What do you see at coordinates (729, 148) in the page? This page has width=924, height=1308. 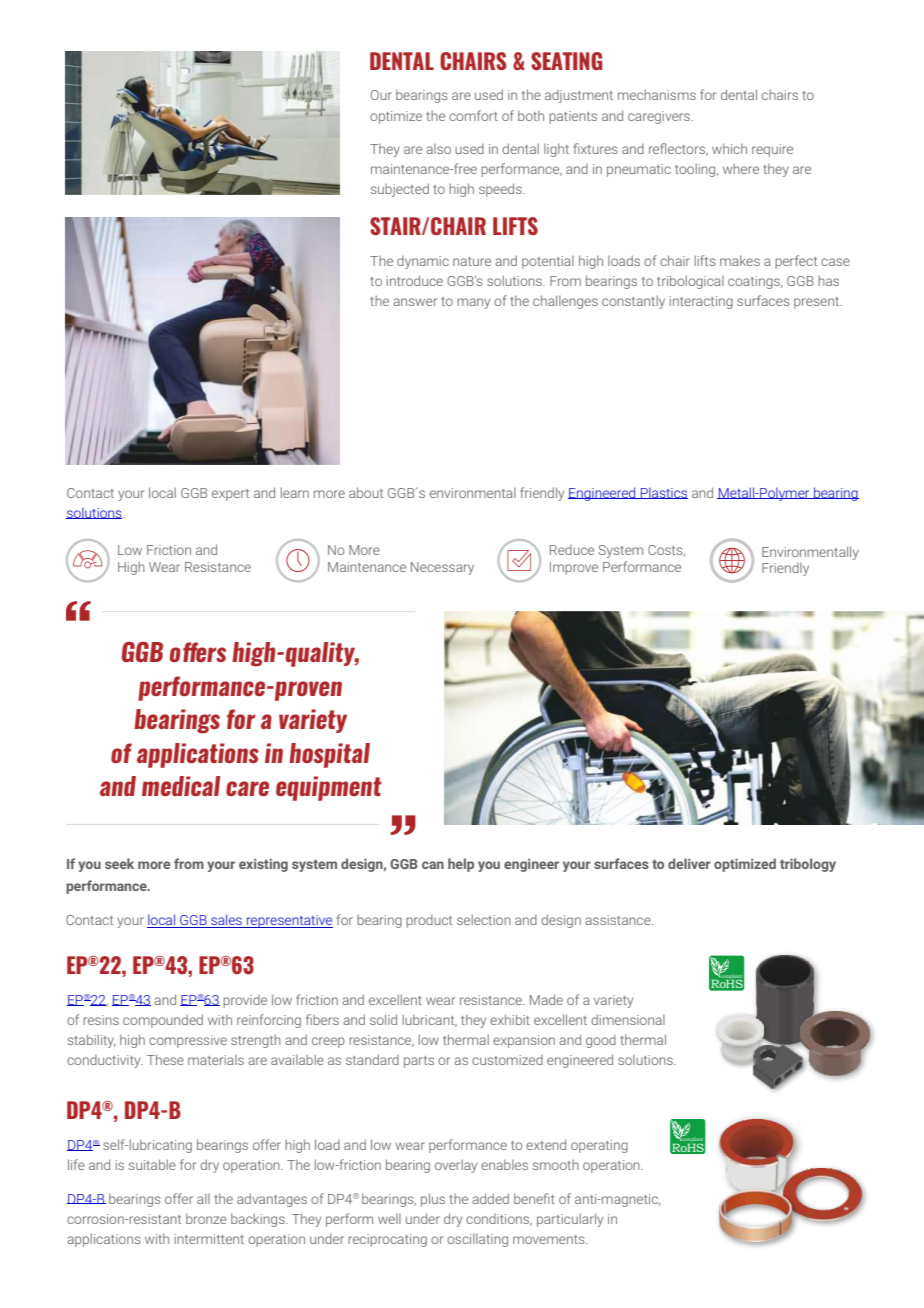 I see `which` at bounding box center [729, 148].
